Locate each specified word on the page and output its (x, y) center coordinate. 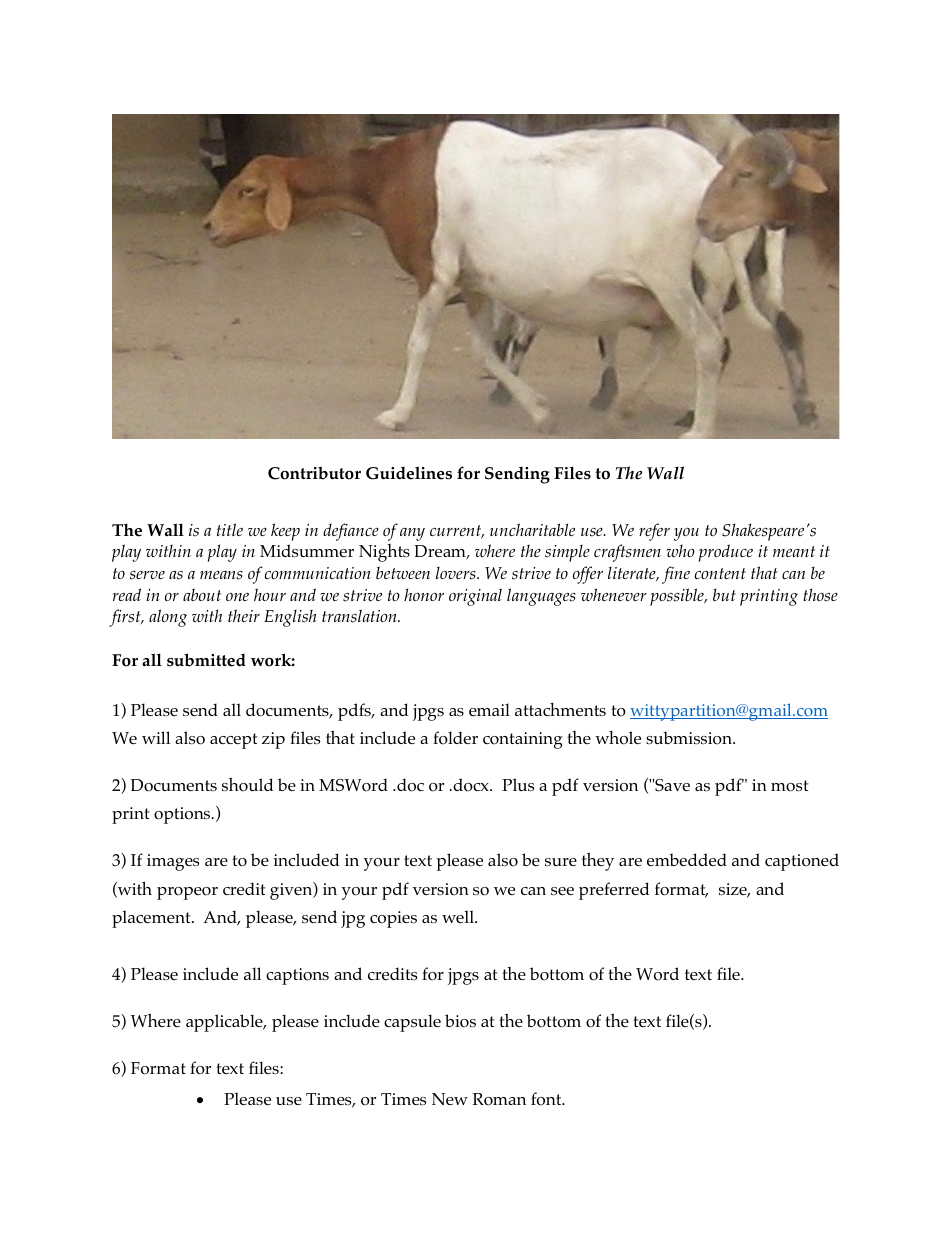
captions (297, 976)
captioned (802, 862)
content (720, 573)
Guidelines (409, 473)
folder (455, 738)
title (230, 529)
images (173, 862)
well (459, 916)
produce (726, 553)
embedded (687, 859)
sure (561, 862)
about (202, 594)
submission (690, 738)
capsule (412, 1023)
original (475, 597)
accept (234, 741)
